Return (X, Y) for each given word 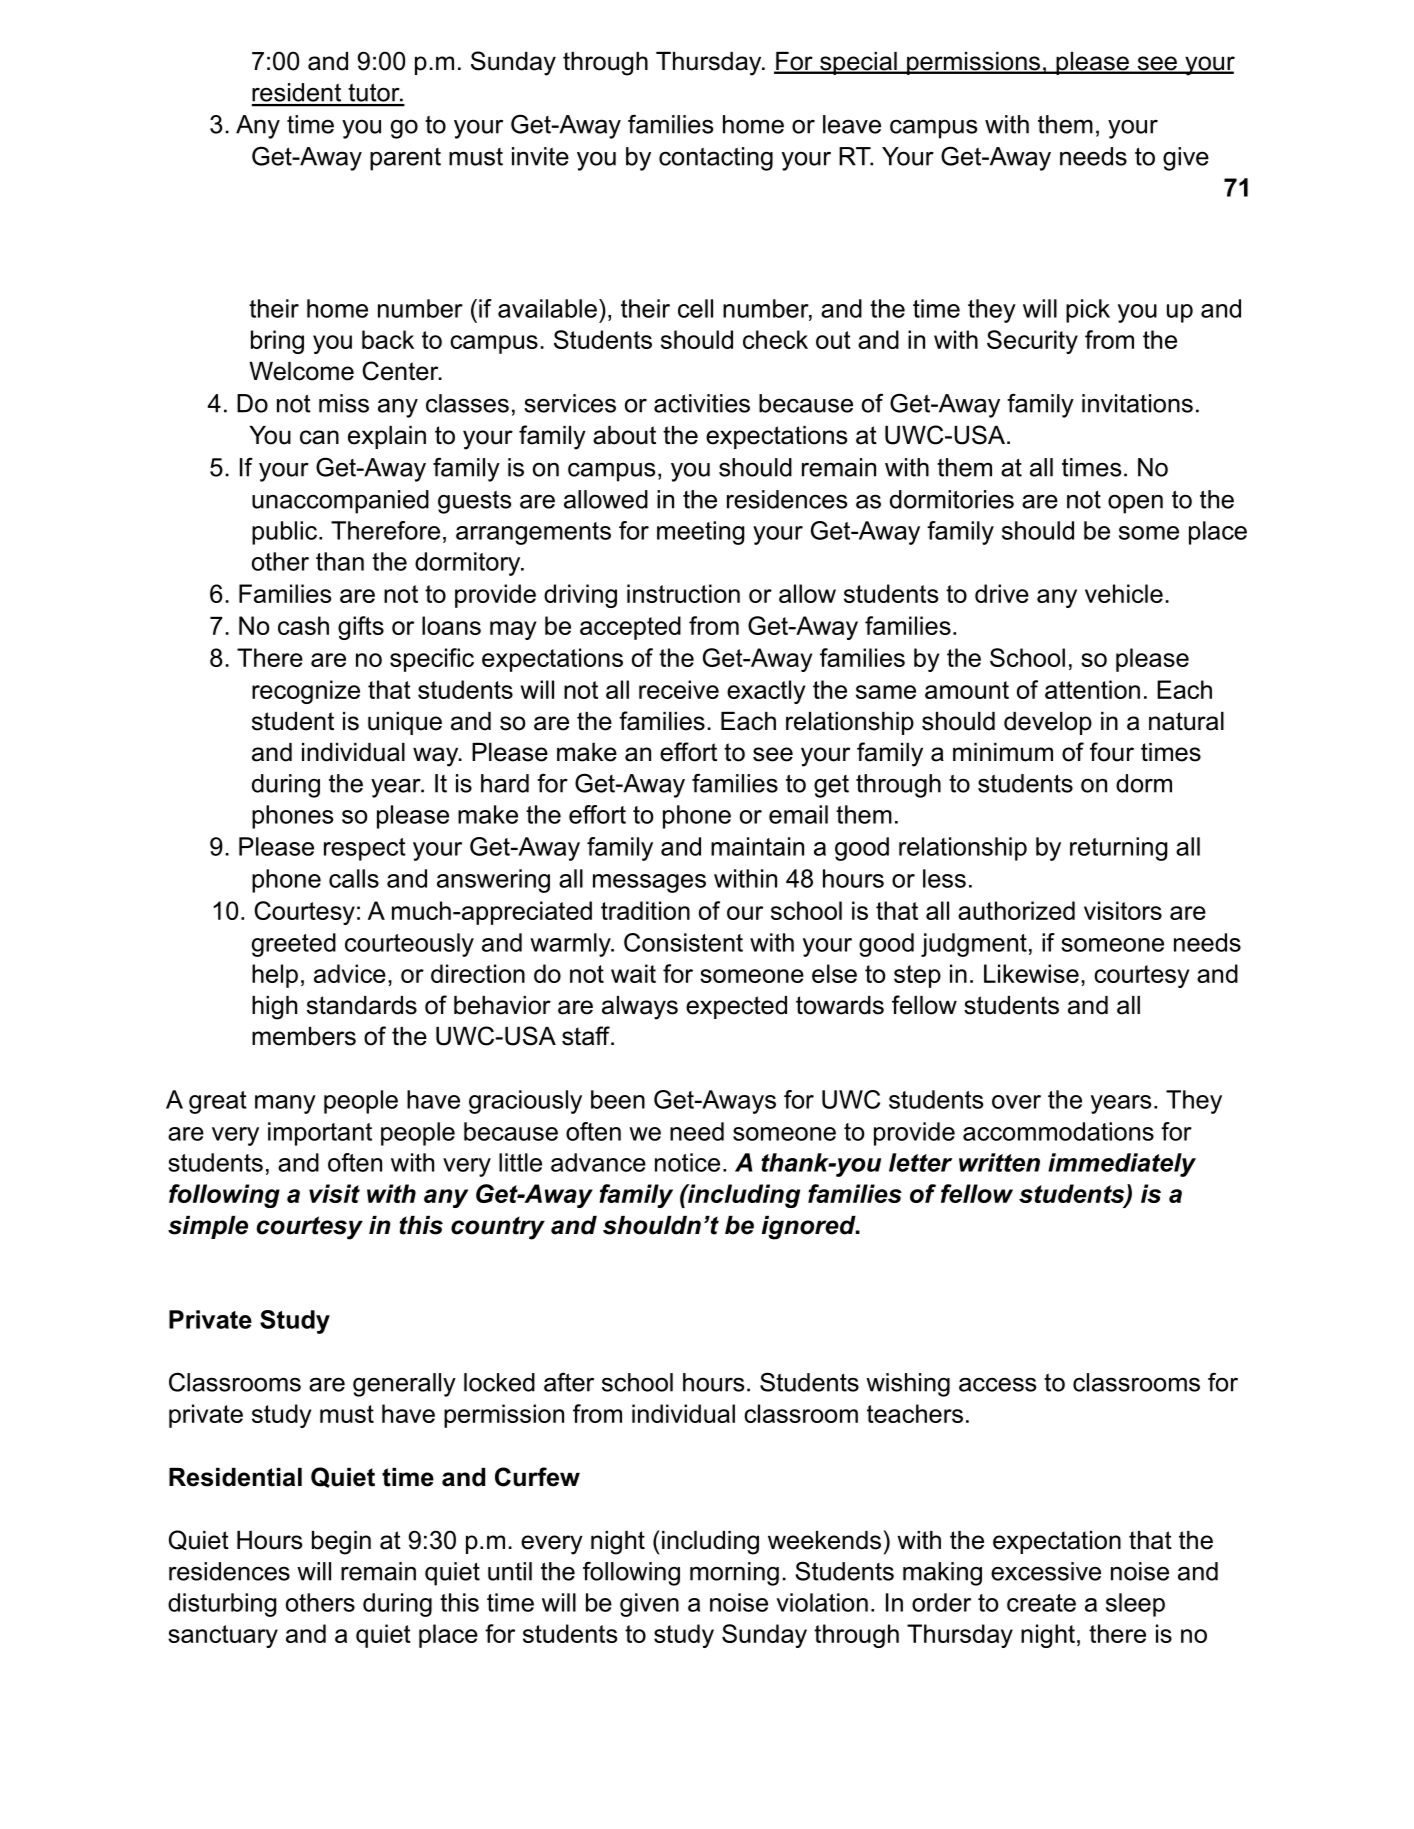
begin (341, 1543)
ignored (810, 1228)
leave (852, 124)
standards (362, 1005)
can (319, 437)
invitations (1137, 403)
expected (736, 1007)
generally (404, 1385)
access (997, 1384)
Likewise (1031, 973)
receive (679, 689)
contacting (716, 159)
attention (1092, 689)
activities (702, 403)
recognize (306, 692)
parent (405, 159)
